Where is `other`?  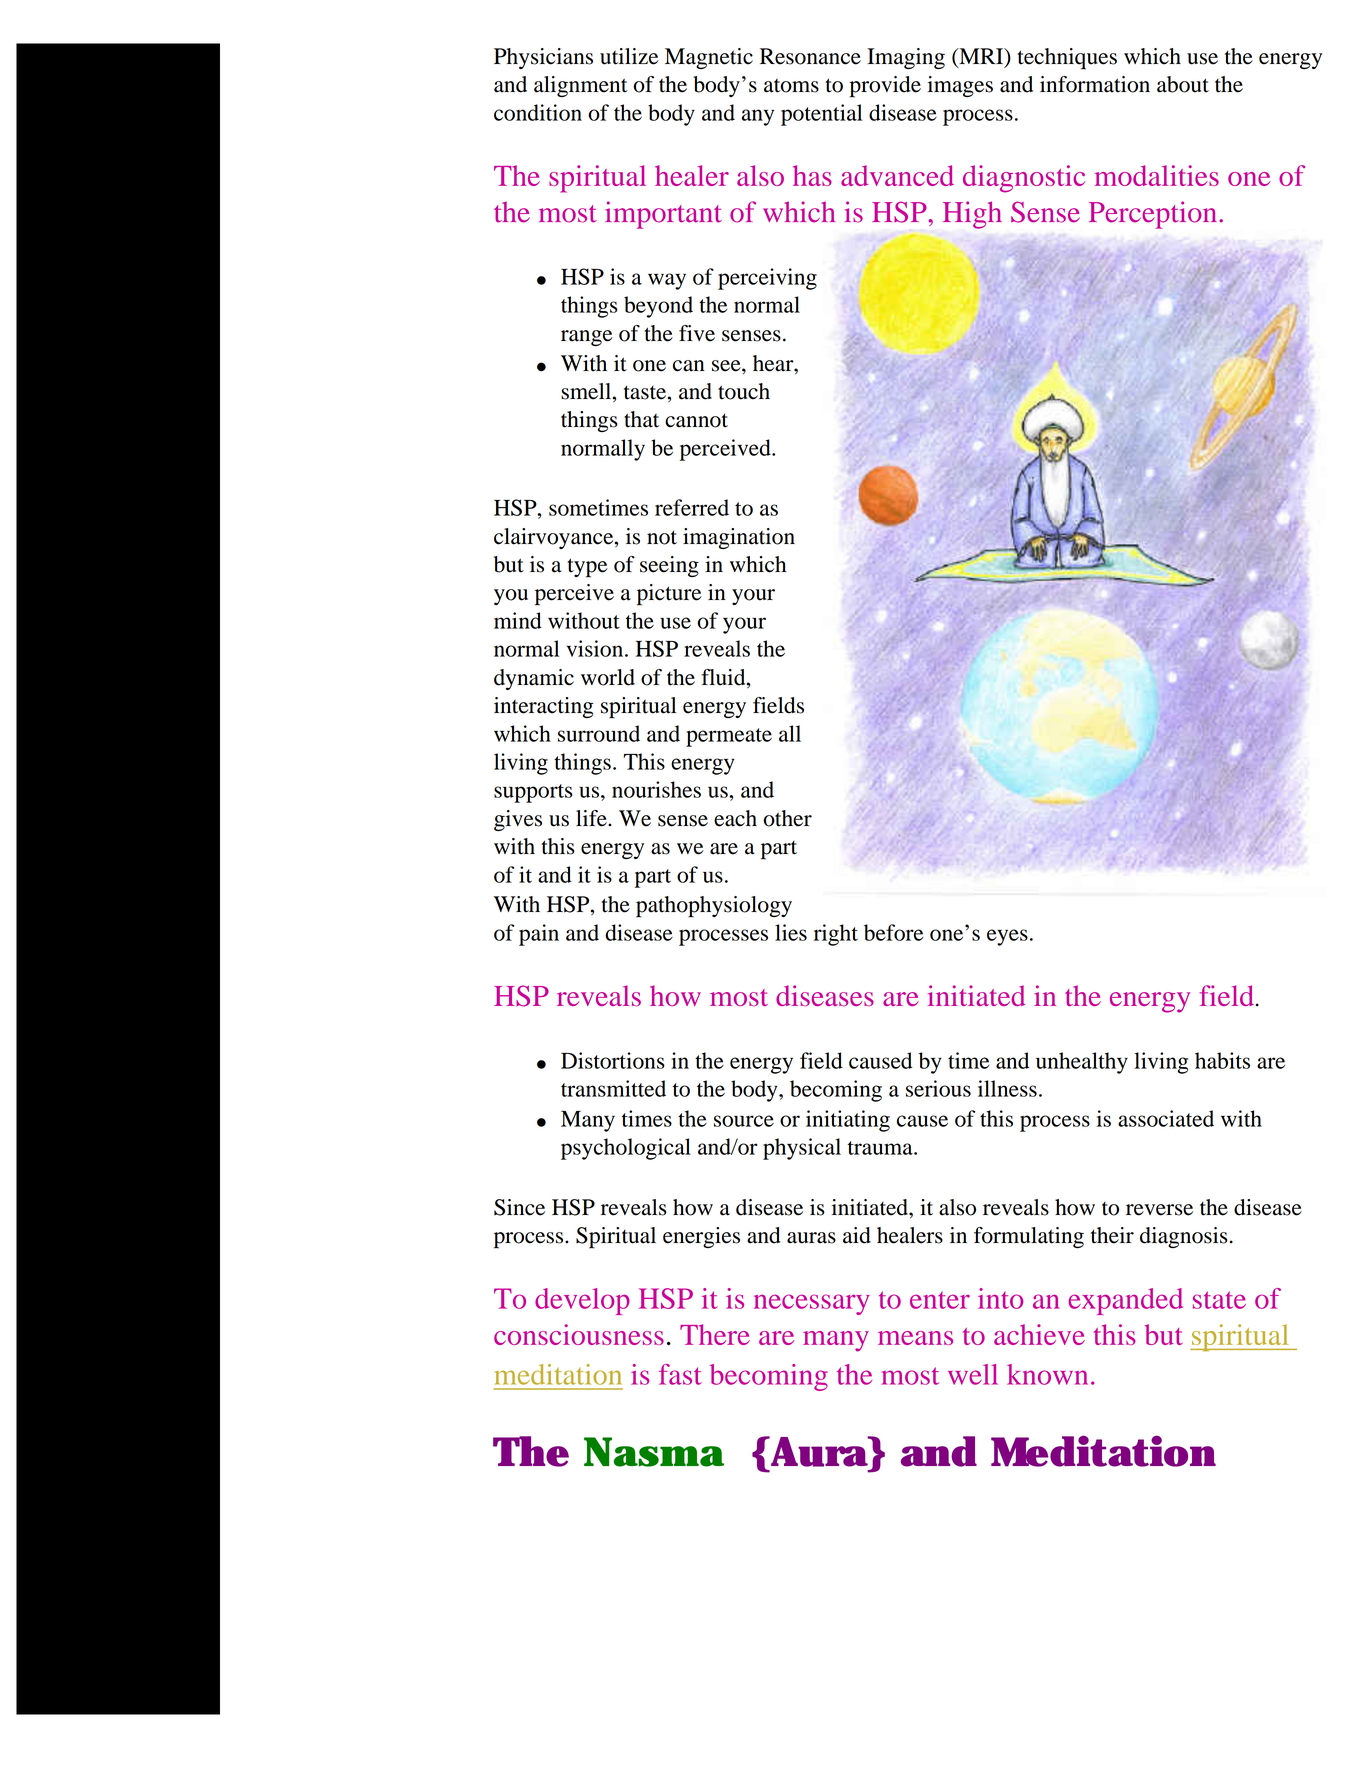 other is located at coordinates (787, 818).
